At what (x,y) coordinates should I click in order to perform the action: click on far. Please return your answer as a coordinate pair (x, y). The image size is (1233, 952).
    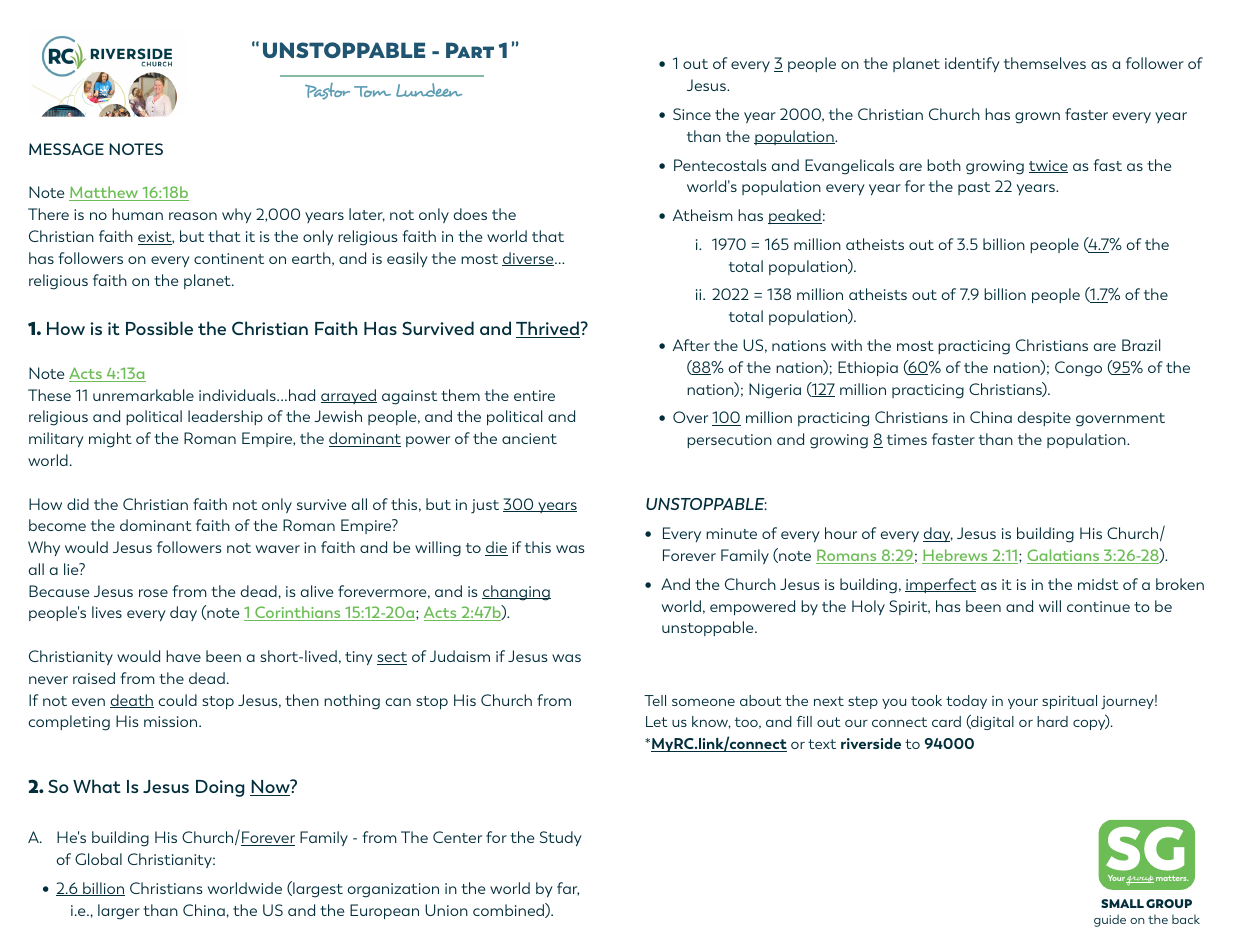
    Looking at the image, I should click on (568, 889).
